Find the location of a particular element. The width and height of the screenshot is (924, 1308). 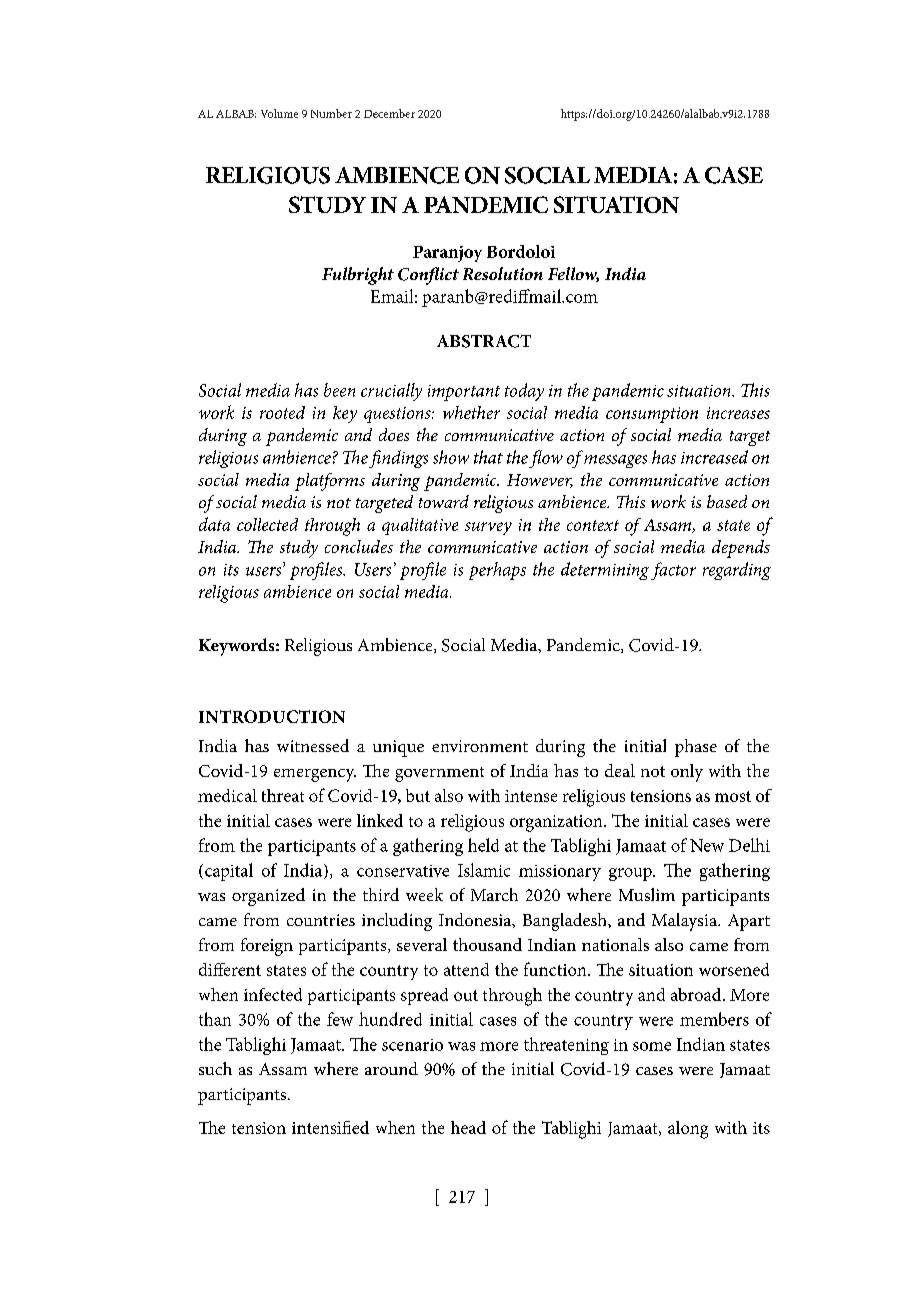

December is located at coordinates (389, 113).
